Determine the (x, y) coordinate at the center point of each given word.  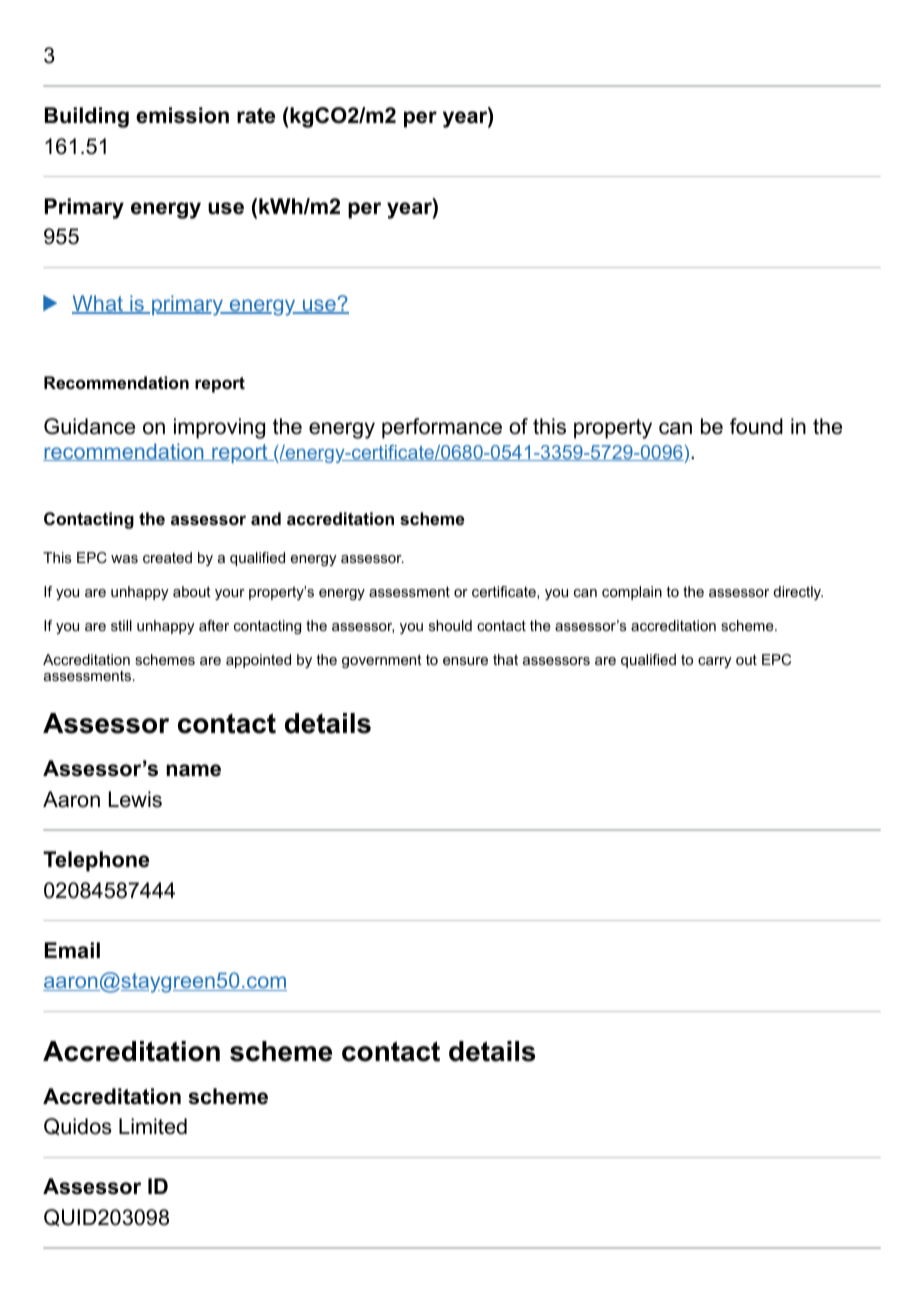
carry (715, 662)
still (121, 625)
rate (256, 116)
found (756, 426)
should (450, 625)
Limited (153, 1126)
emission (182, 115)
